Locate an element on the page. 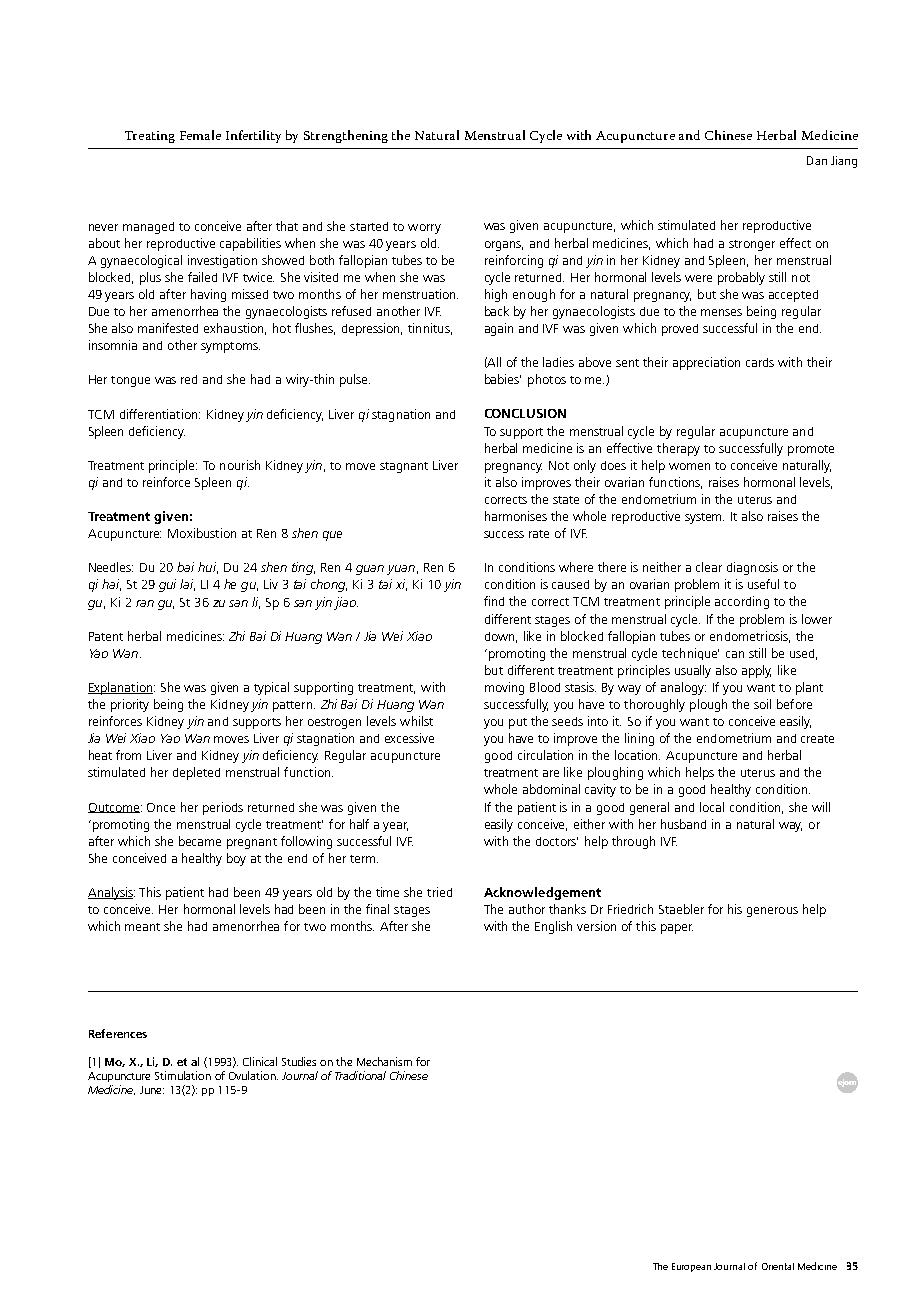 The height and width of the image is (1308, 924). soil is located at coordinates (762, 704).
